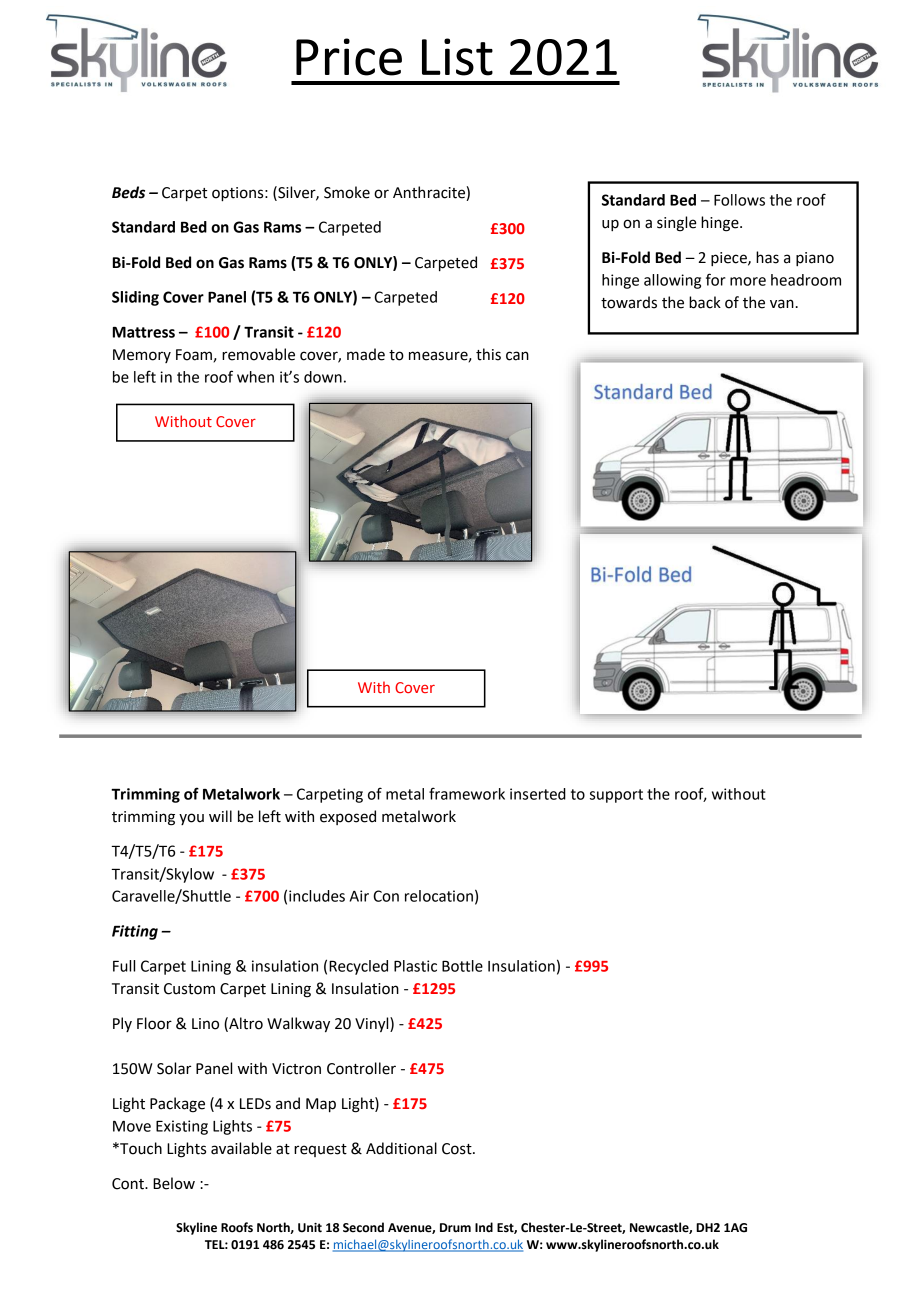 Image resolution: width=924 pixels, height=1307 pixels. Describe the element at coordinates (467, 793) in the screenshot. I see `framework` at that location.
